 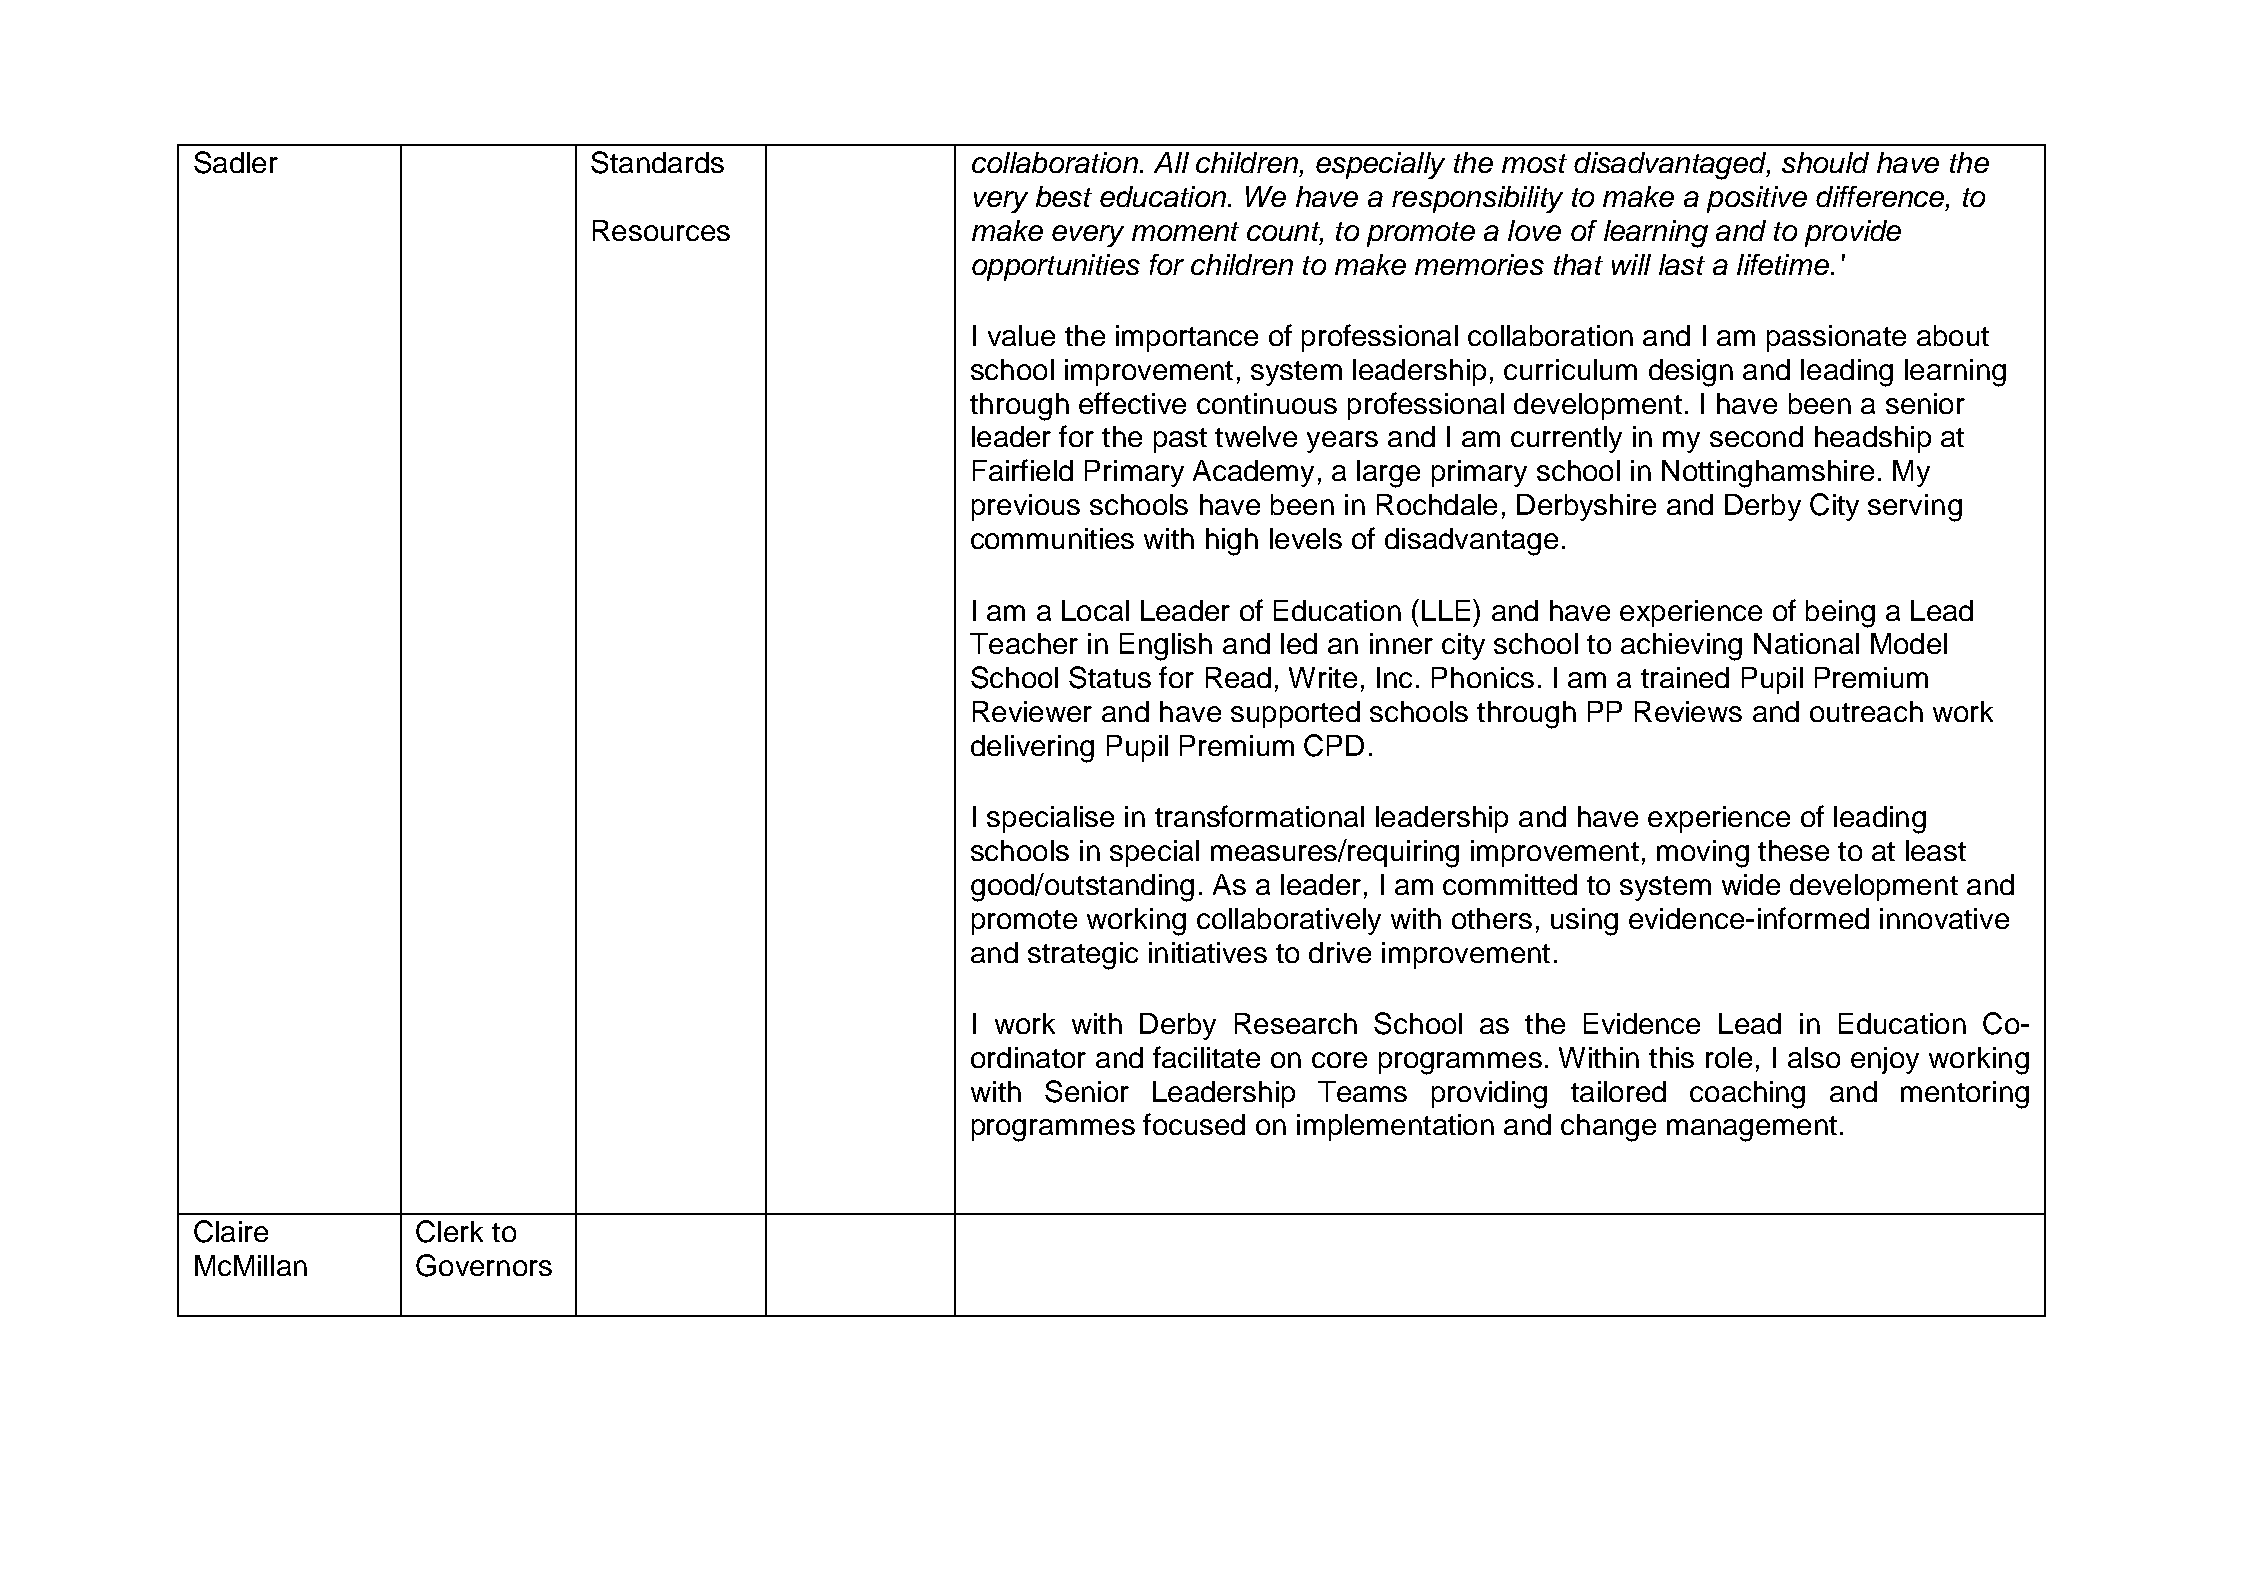 What do you see at coordinates (1757, 199) in the image?
I see `positive` at bounding box center [1757, 199].
